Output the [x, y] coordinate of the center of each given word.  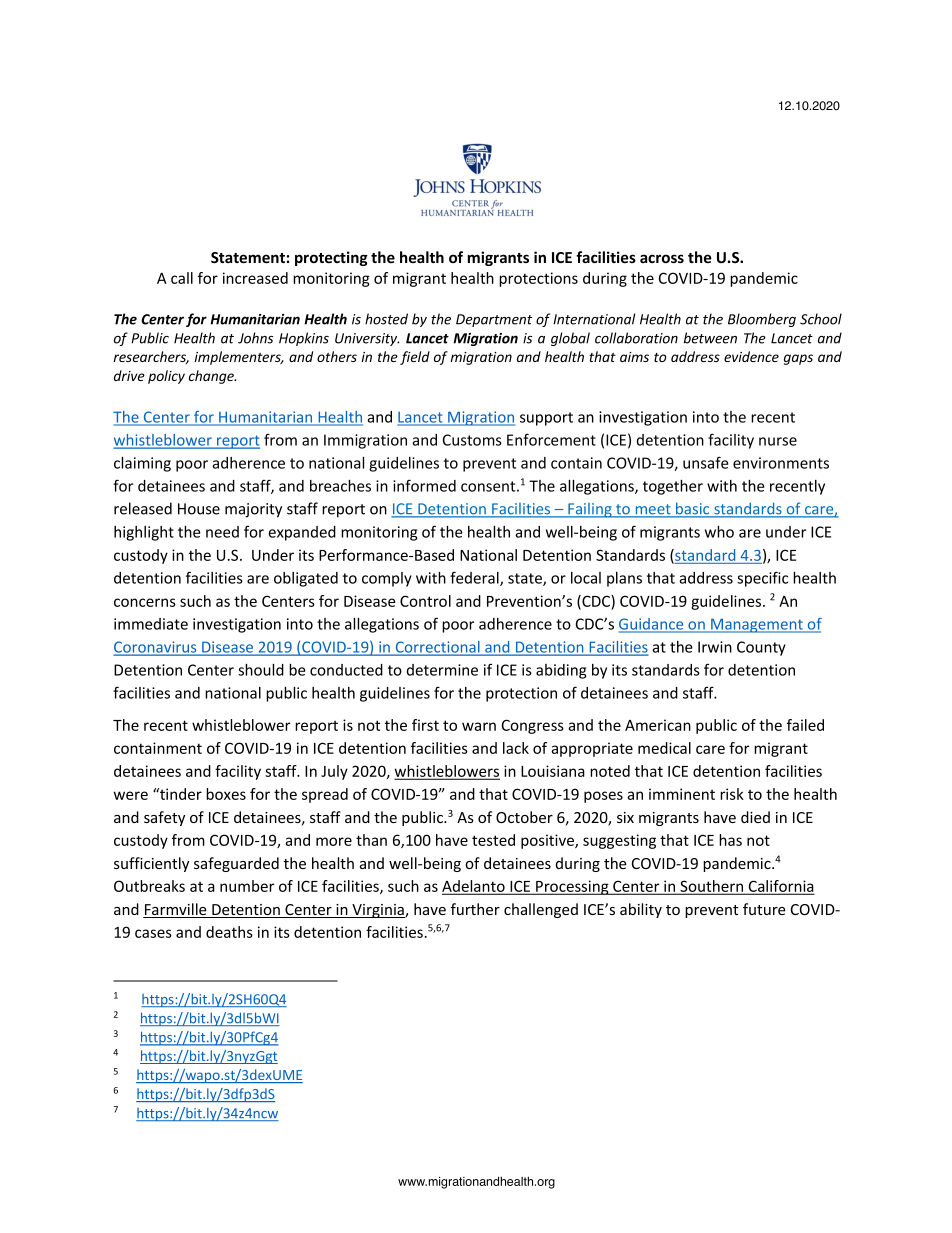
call [182, 278]
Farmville [176, 910]
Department [494, 320]
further [475, 909]
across [662, 258]
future [764, 909]
